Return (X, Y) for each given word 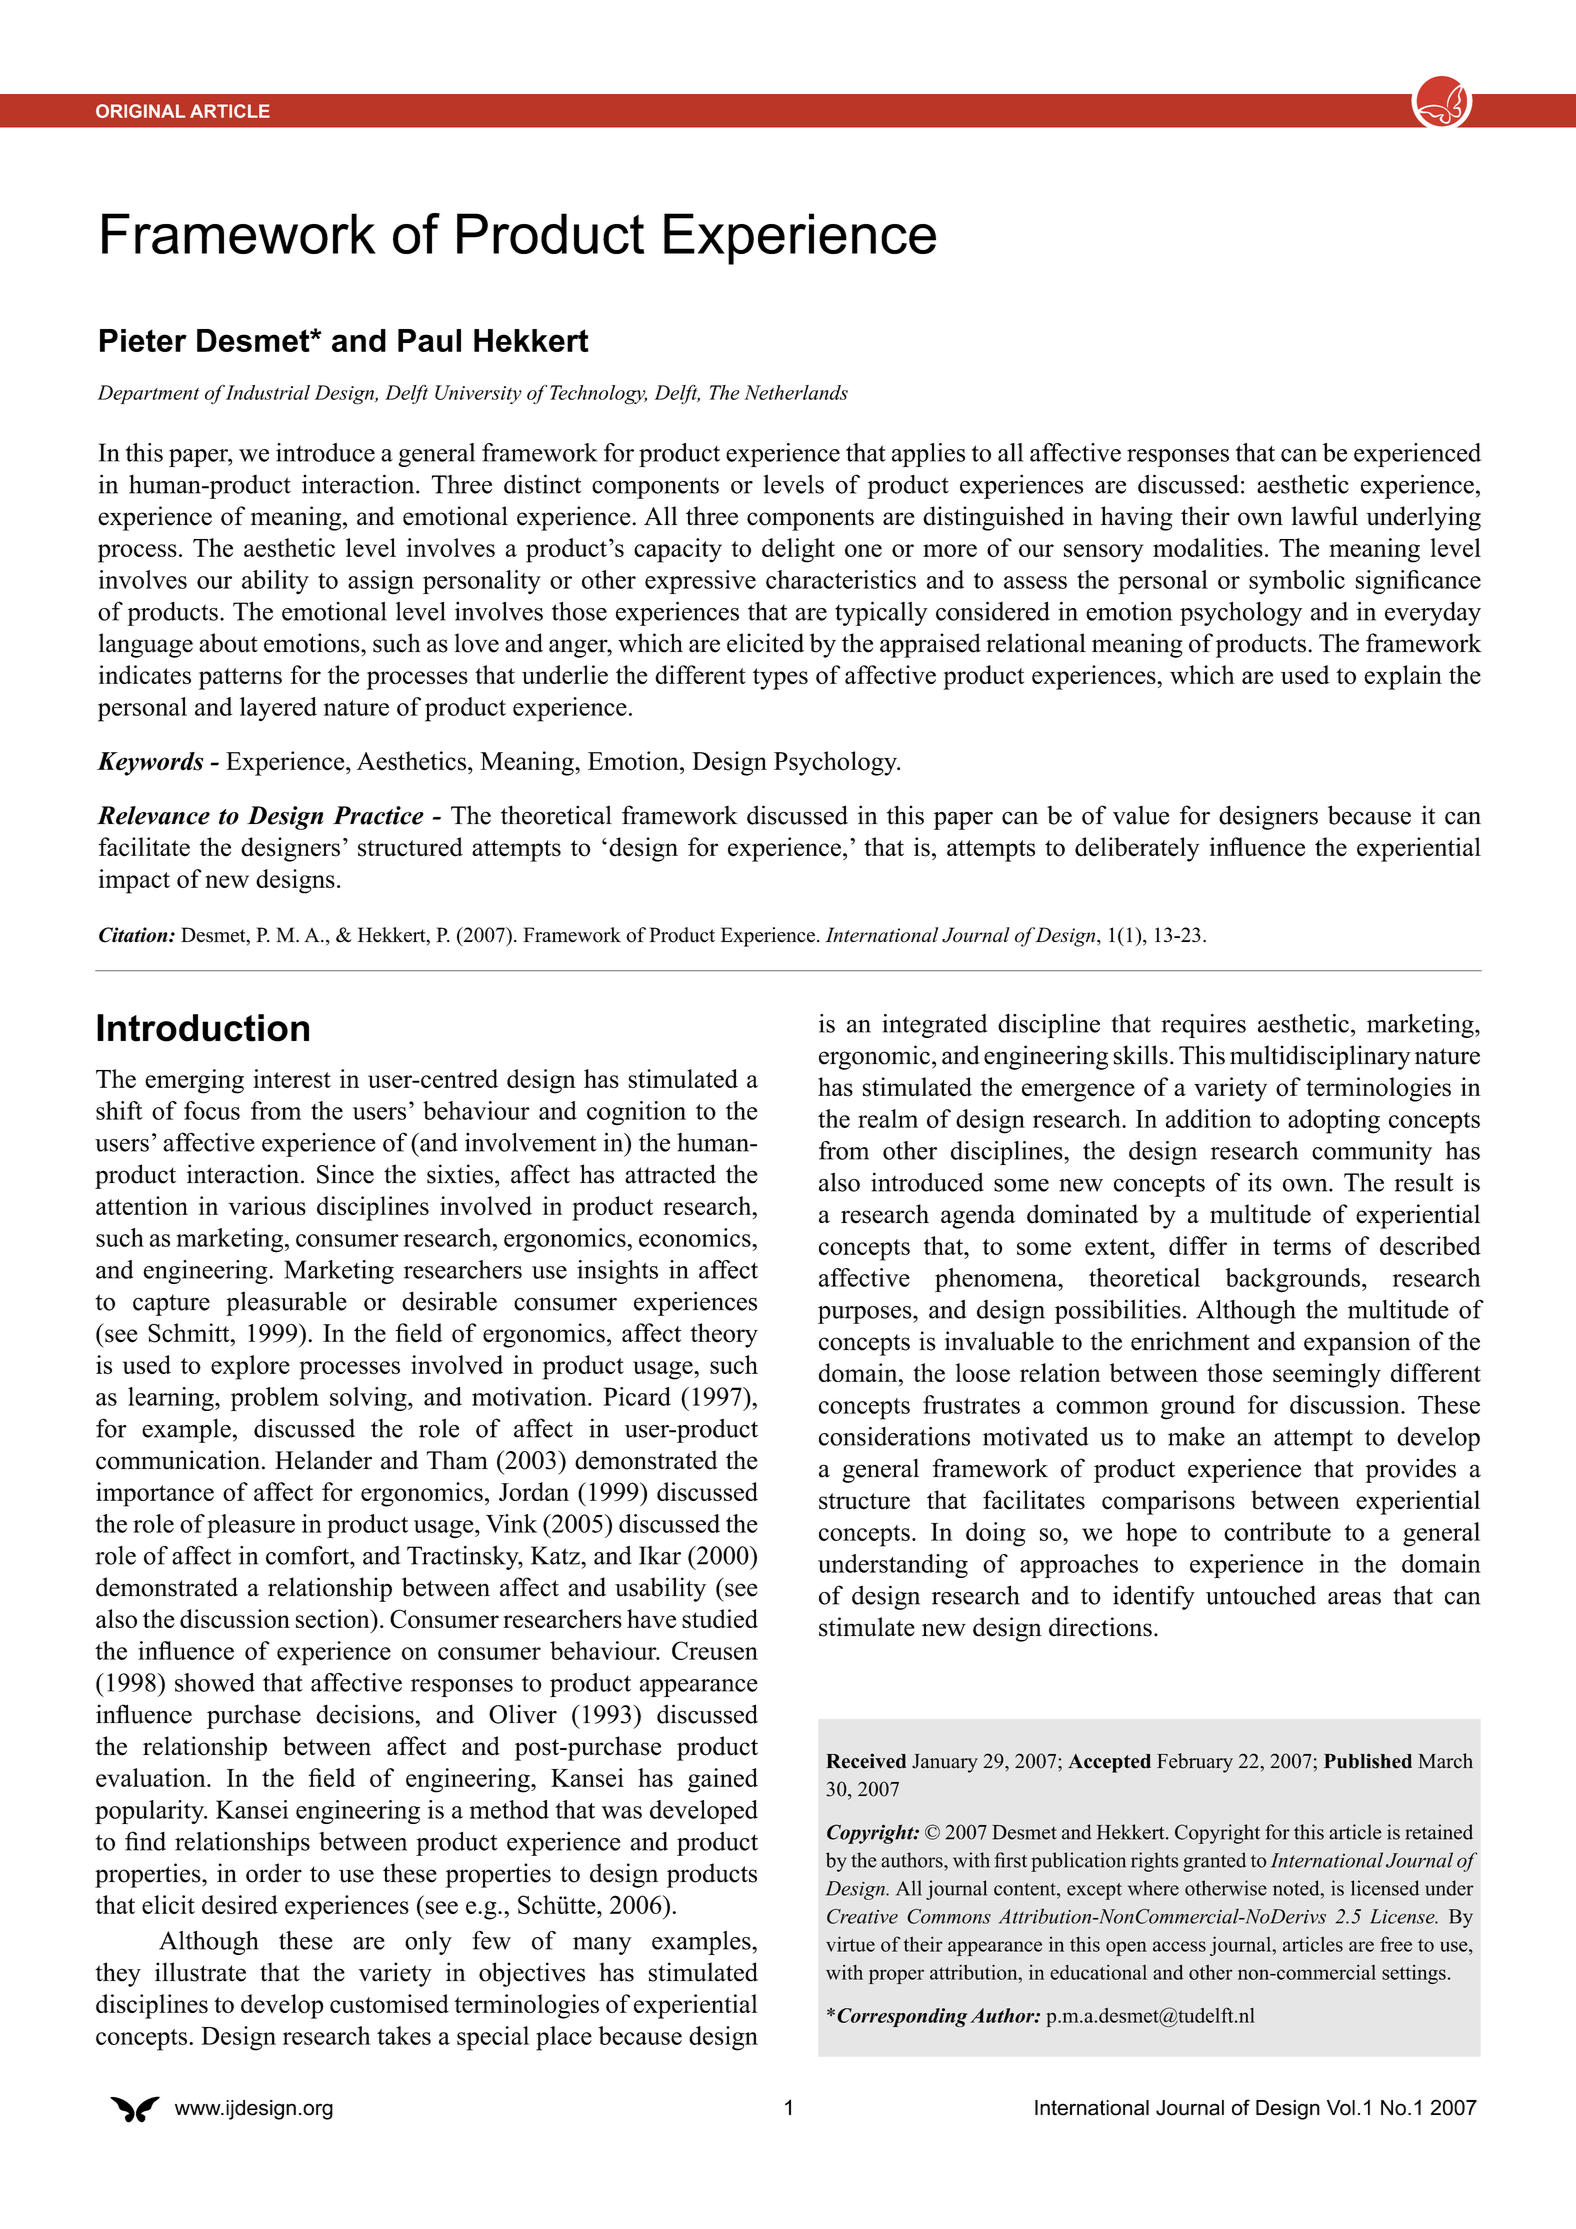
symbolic (1297, 582)
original (140, 111)
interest (292, 1078)
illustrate (200, 1972)
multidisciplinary (1320, 1057)
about (228, 643)
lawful (1325, 516)
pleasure (251, 1526)
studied (720, 1618)
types (780, 679)
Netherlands (796, 392)
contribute (1277, 1531)
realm (888, 1118)
